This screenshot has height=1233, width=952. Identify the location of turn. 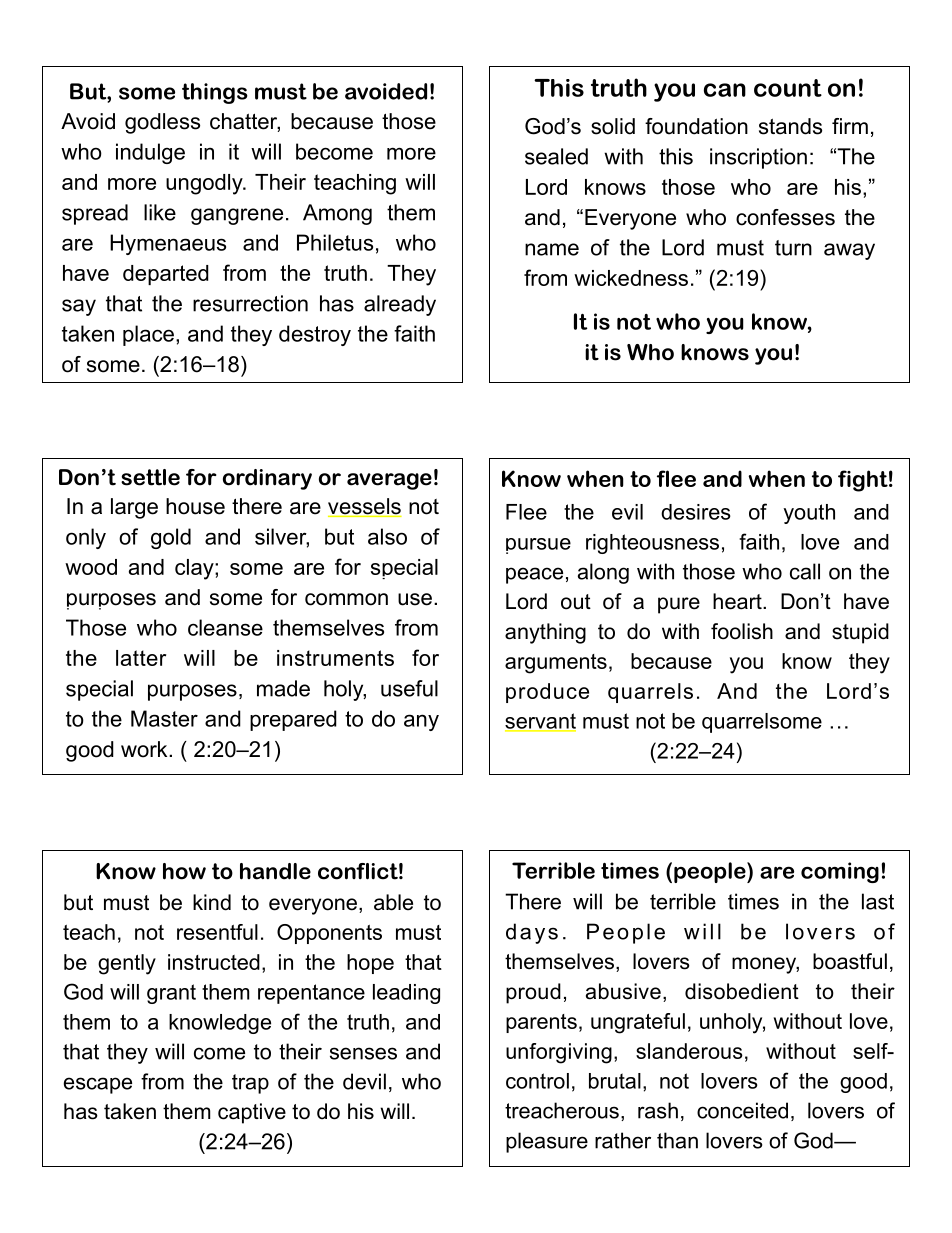
(793, 248).
